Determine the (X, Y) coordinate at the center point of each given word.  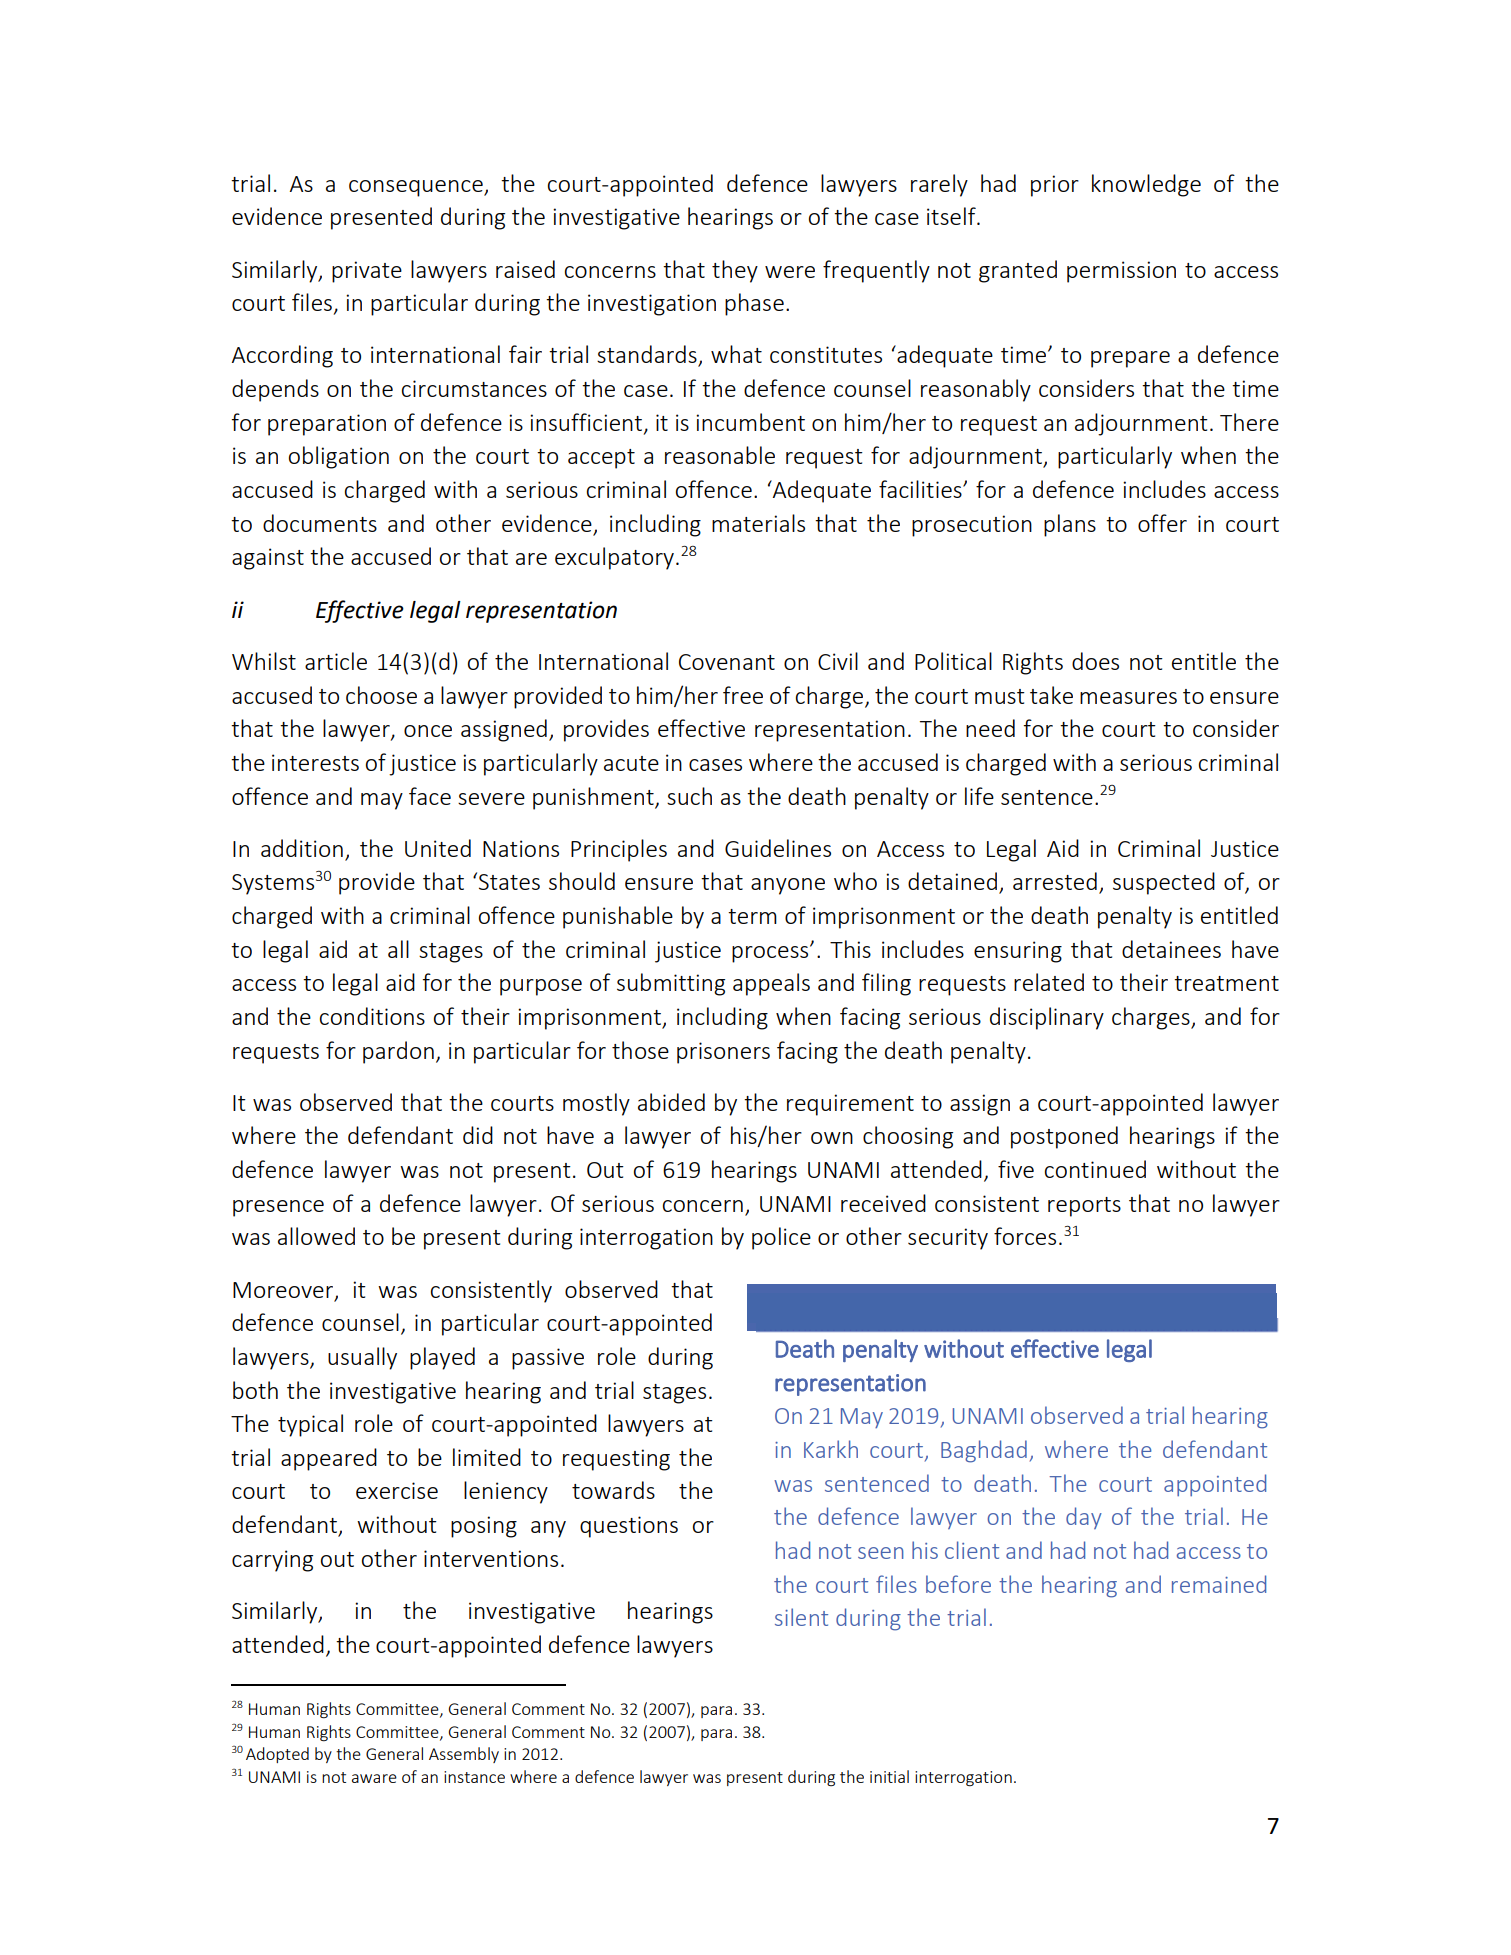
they (735, 271)
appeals (771, 984)
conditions (372, 1016)
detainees (1171, 949)
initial (889, 1776)
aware (374, 1778)
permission (1121, 272)
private (367, 272)
